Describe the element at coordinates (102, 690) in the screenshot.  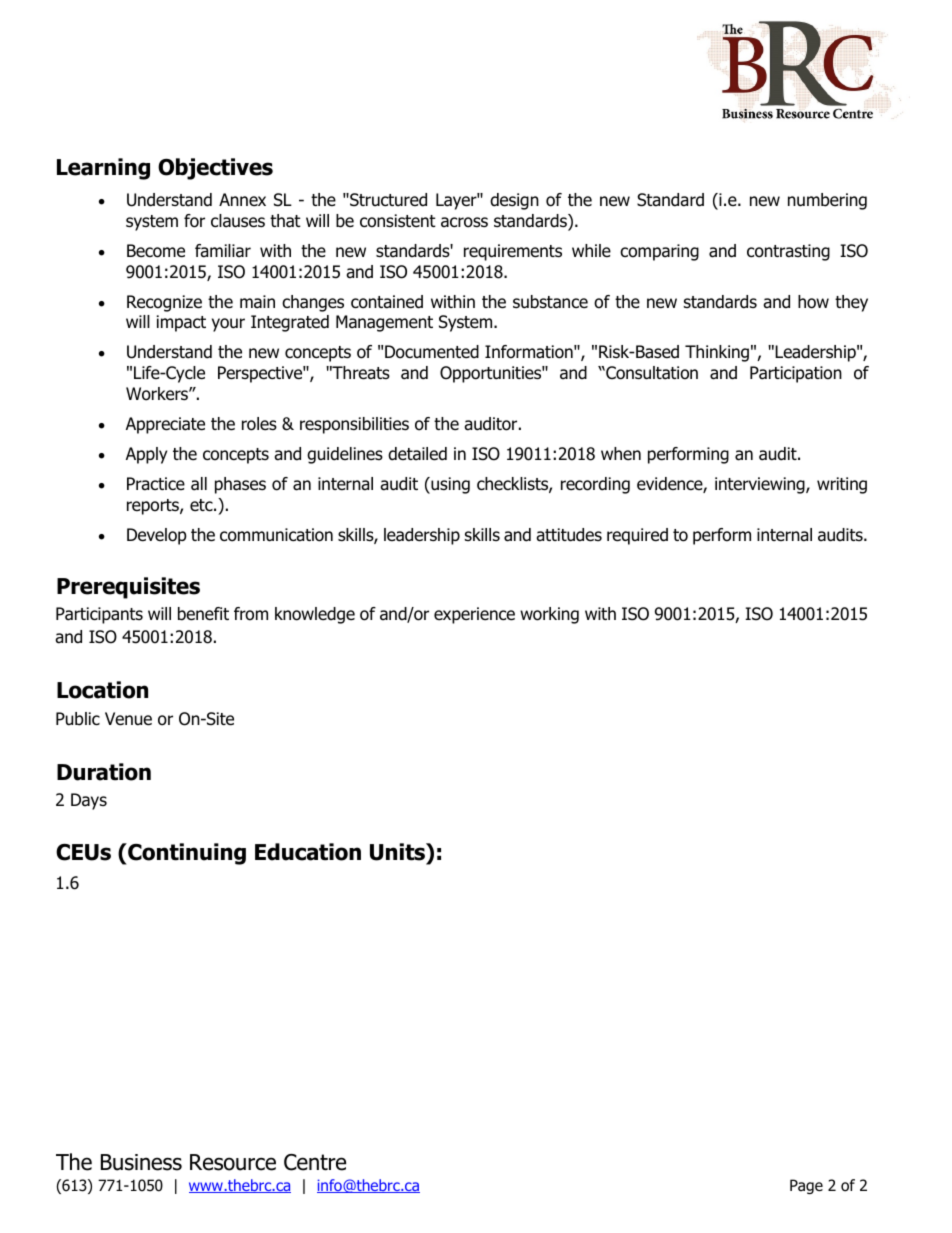
I see `Location` at that location.
